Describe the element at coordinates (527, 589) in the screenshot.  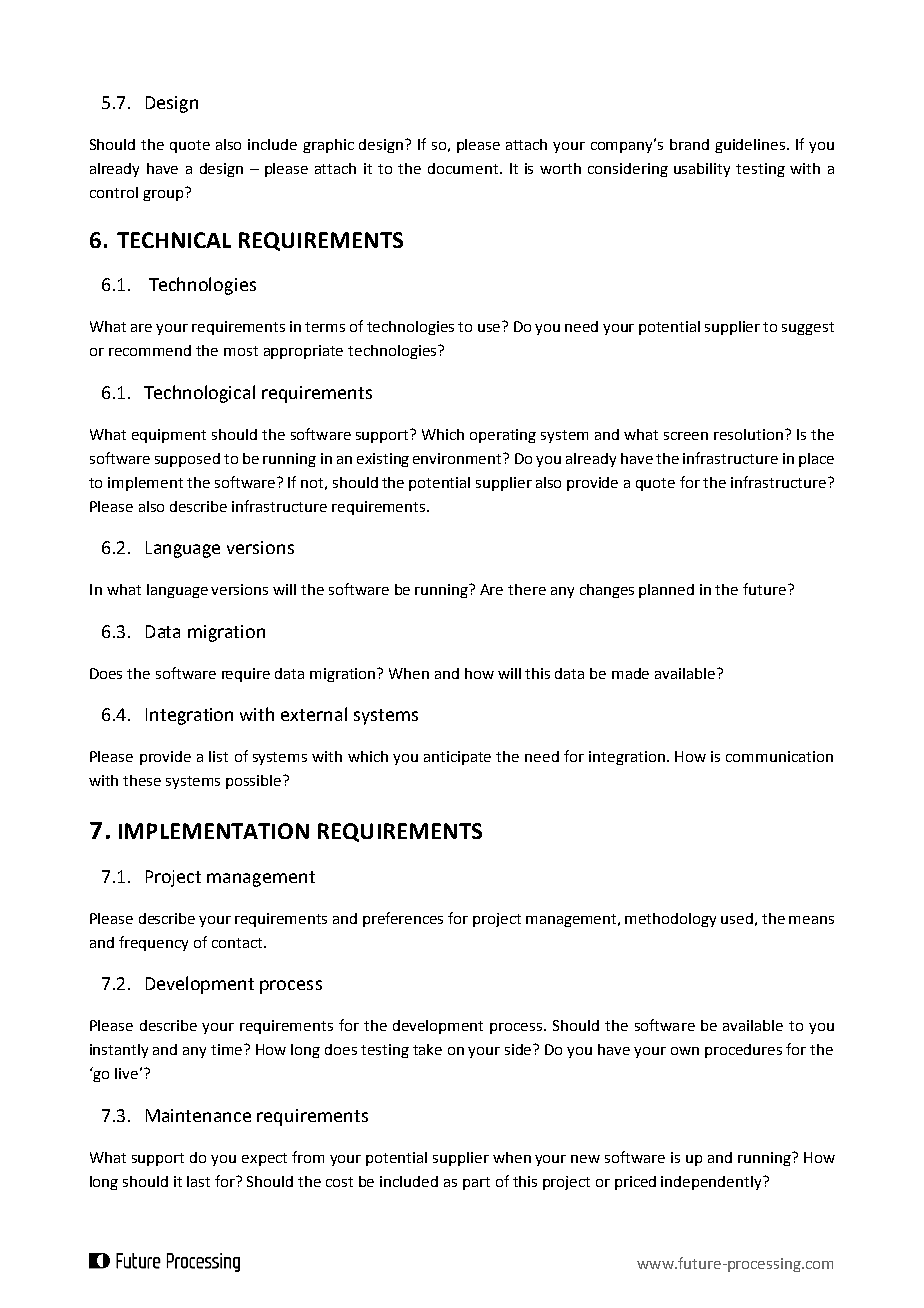
I see `there` at that location.
